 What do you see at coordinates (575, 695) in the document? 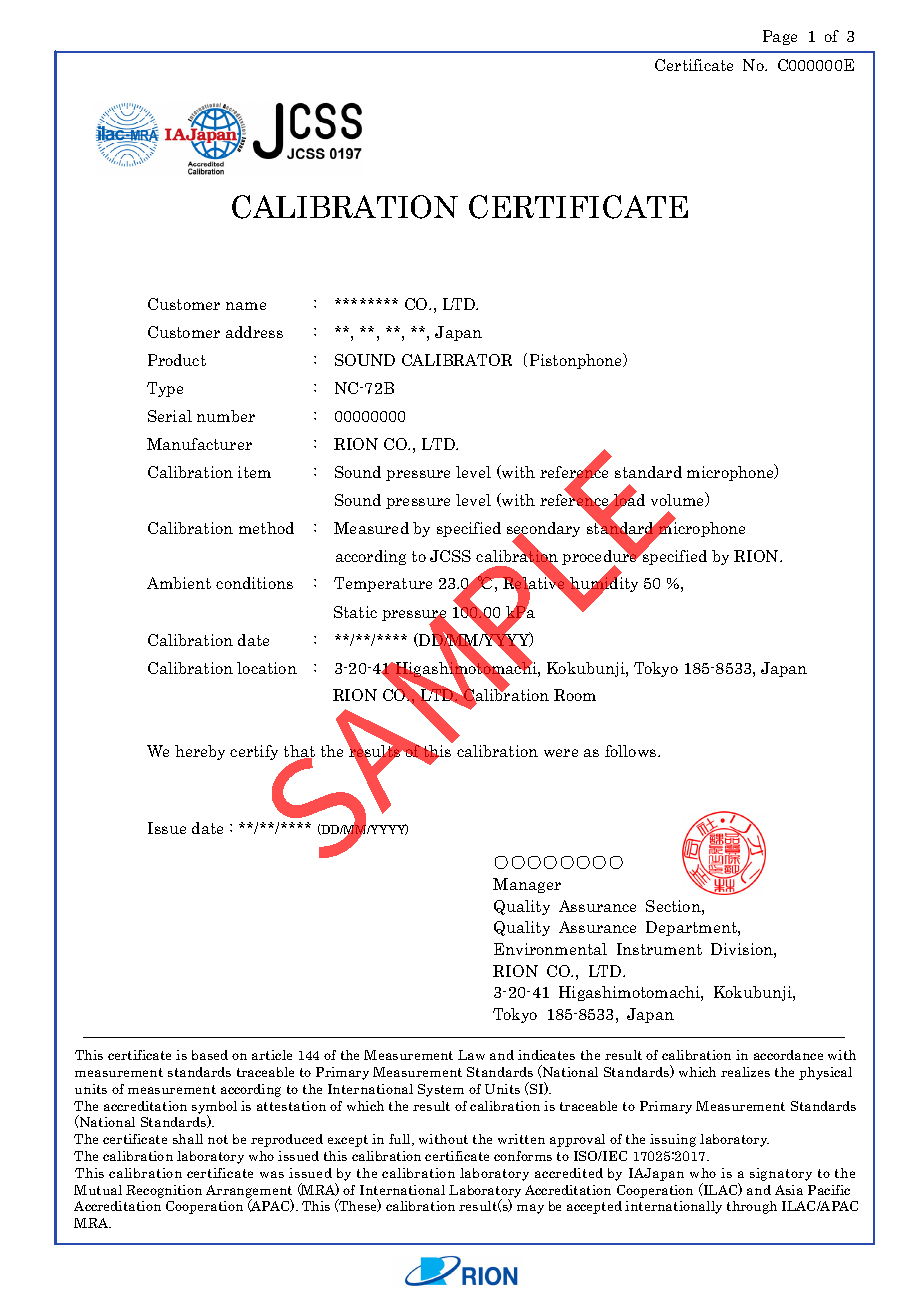
I see `Room` at bounding box center [575, 695].
